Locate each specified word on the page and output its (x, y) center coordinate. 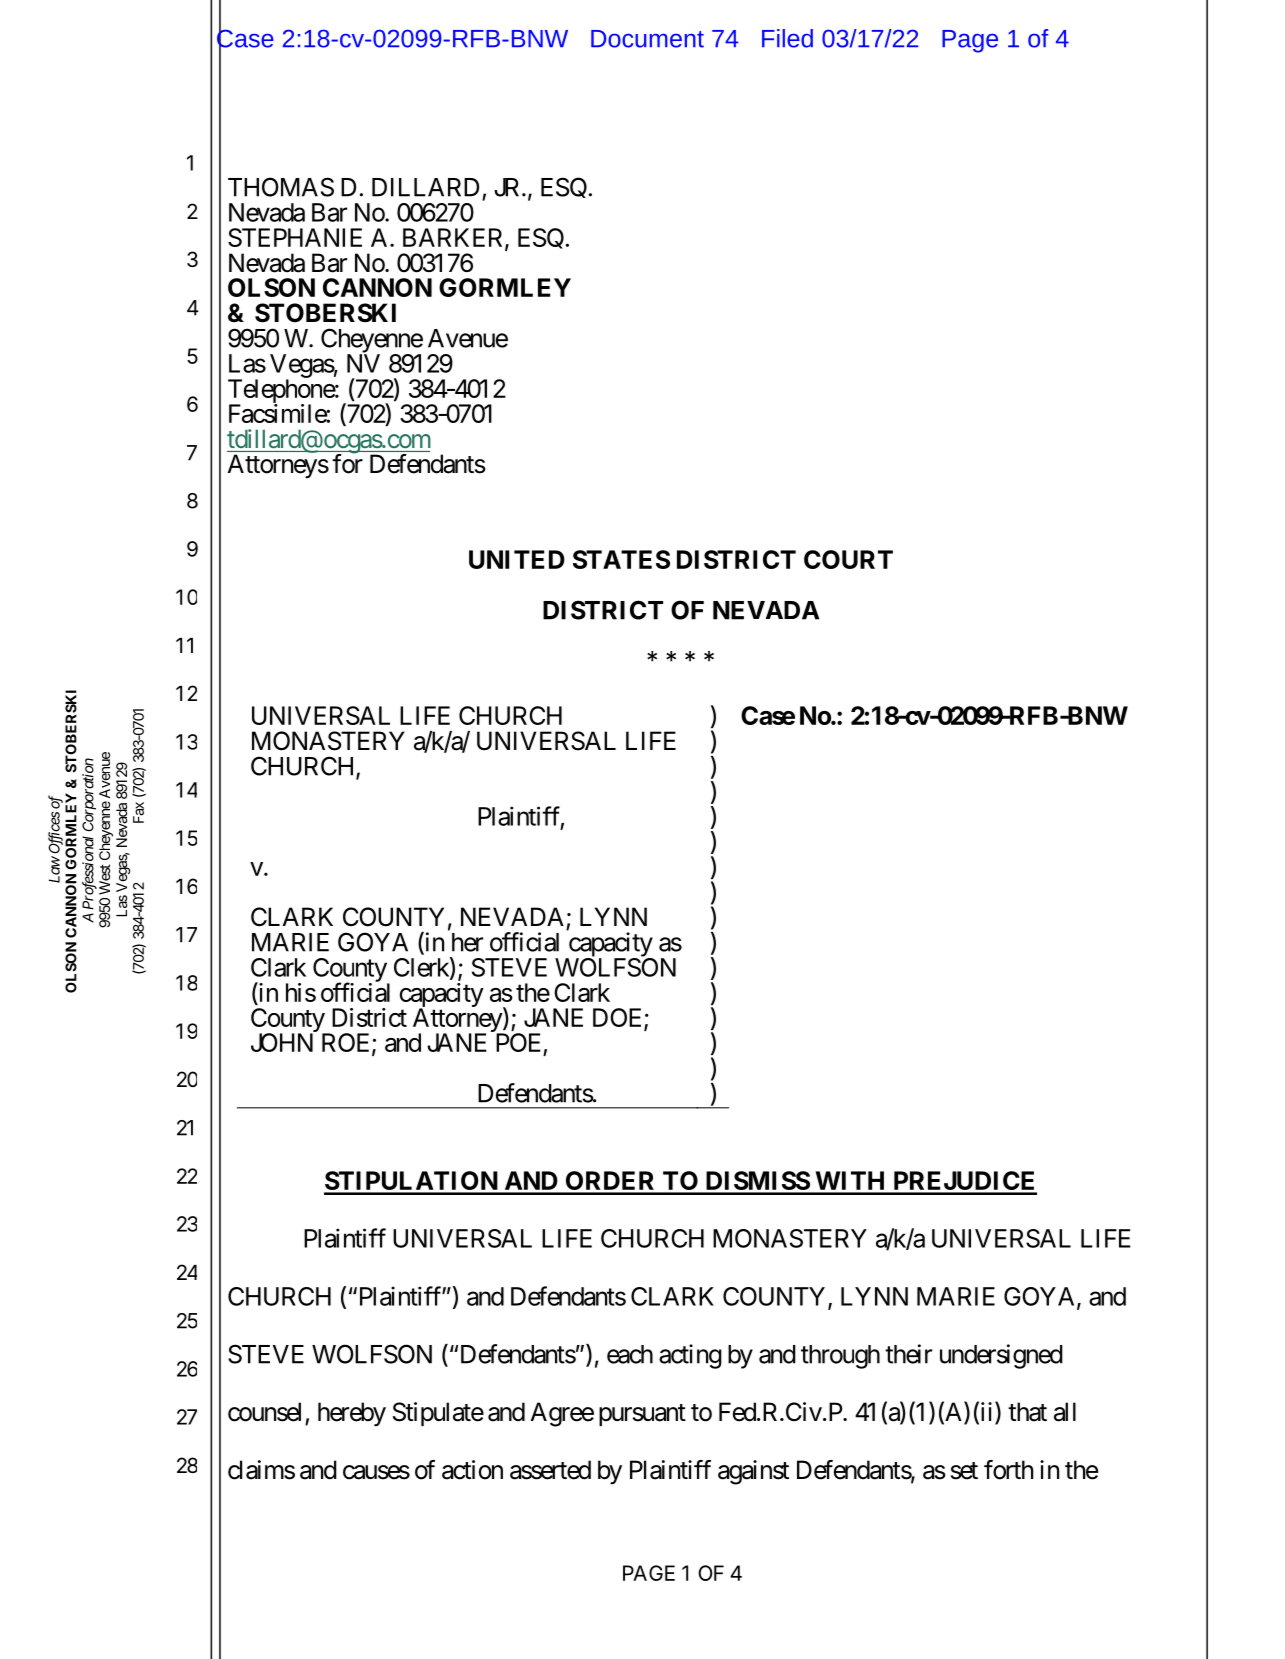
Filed (787, 38)
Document (647, 39)
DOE (619, 1018)
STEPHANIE (295, 237)
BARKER (454, 238)
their (908, 1354)
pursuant (642, 1415)
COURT (848, 559)
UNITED (517, 559)
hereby (352, 1414)
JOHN (282, 1042)
